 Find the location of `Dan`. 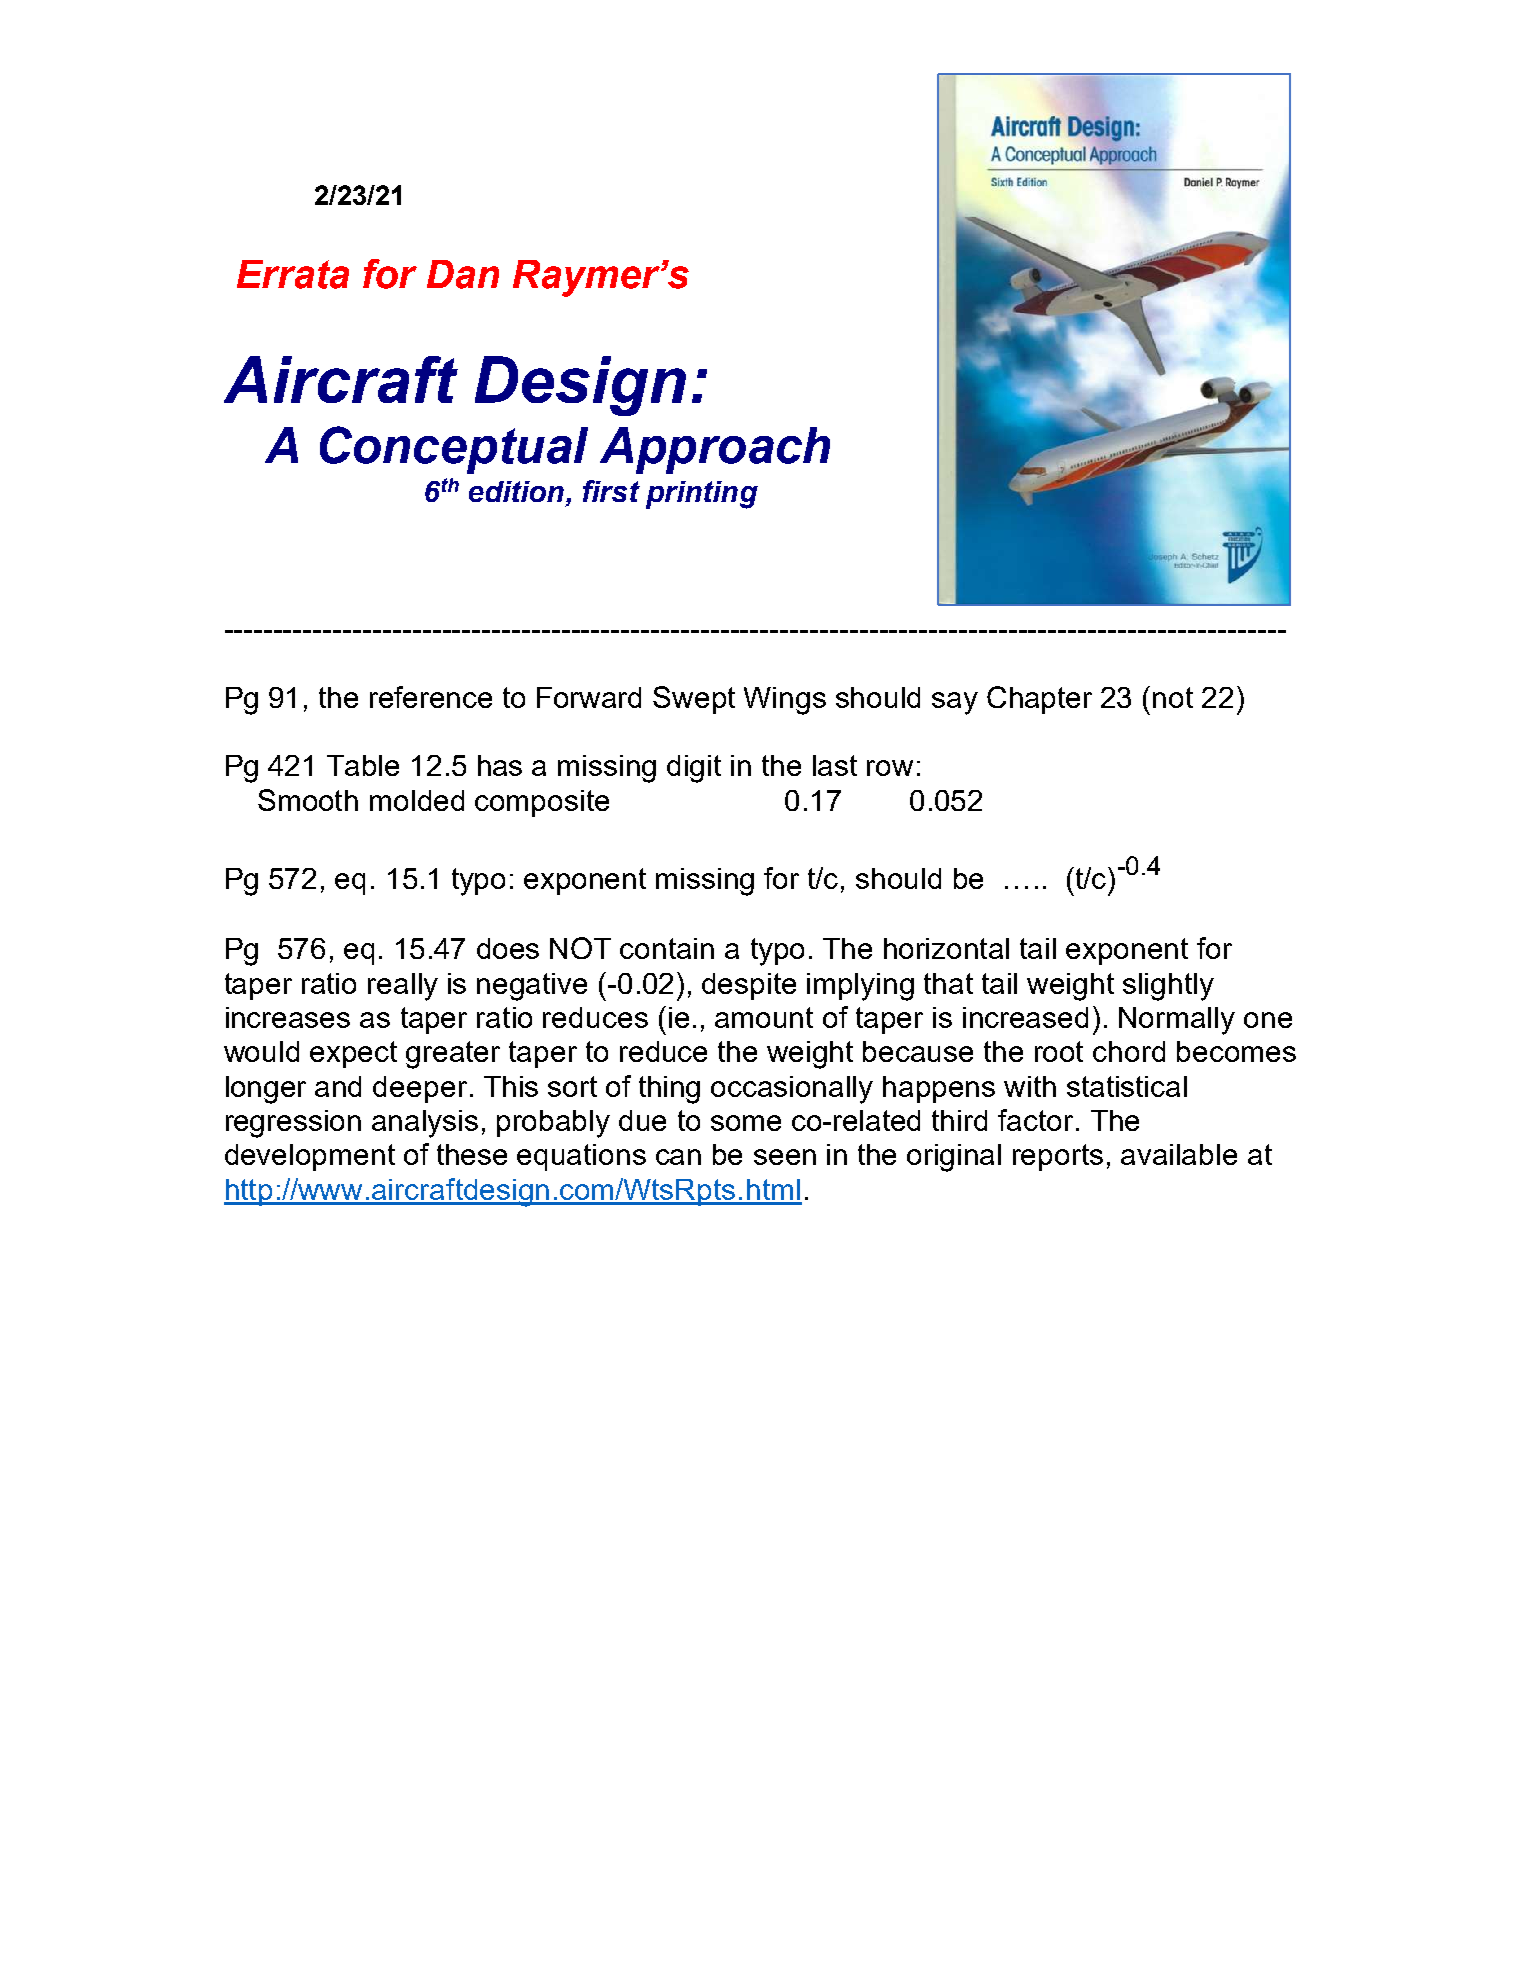

Dan is located at coordinates (463, 274).
